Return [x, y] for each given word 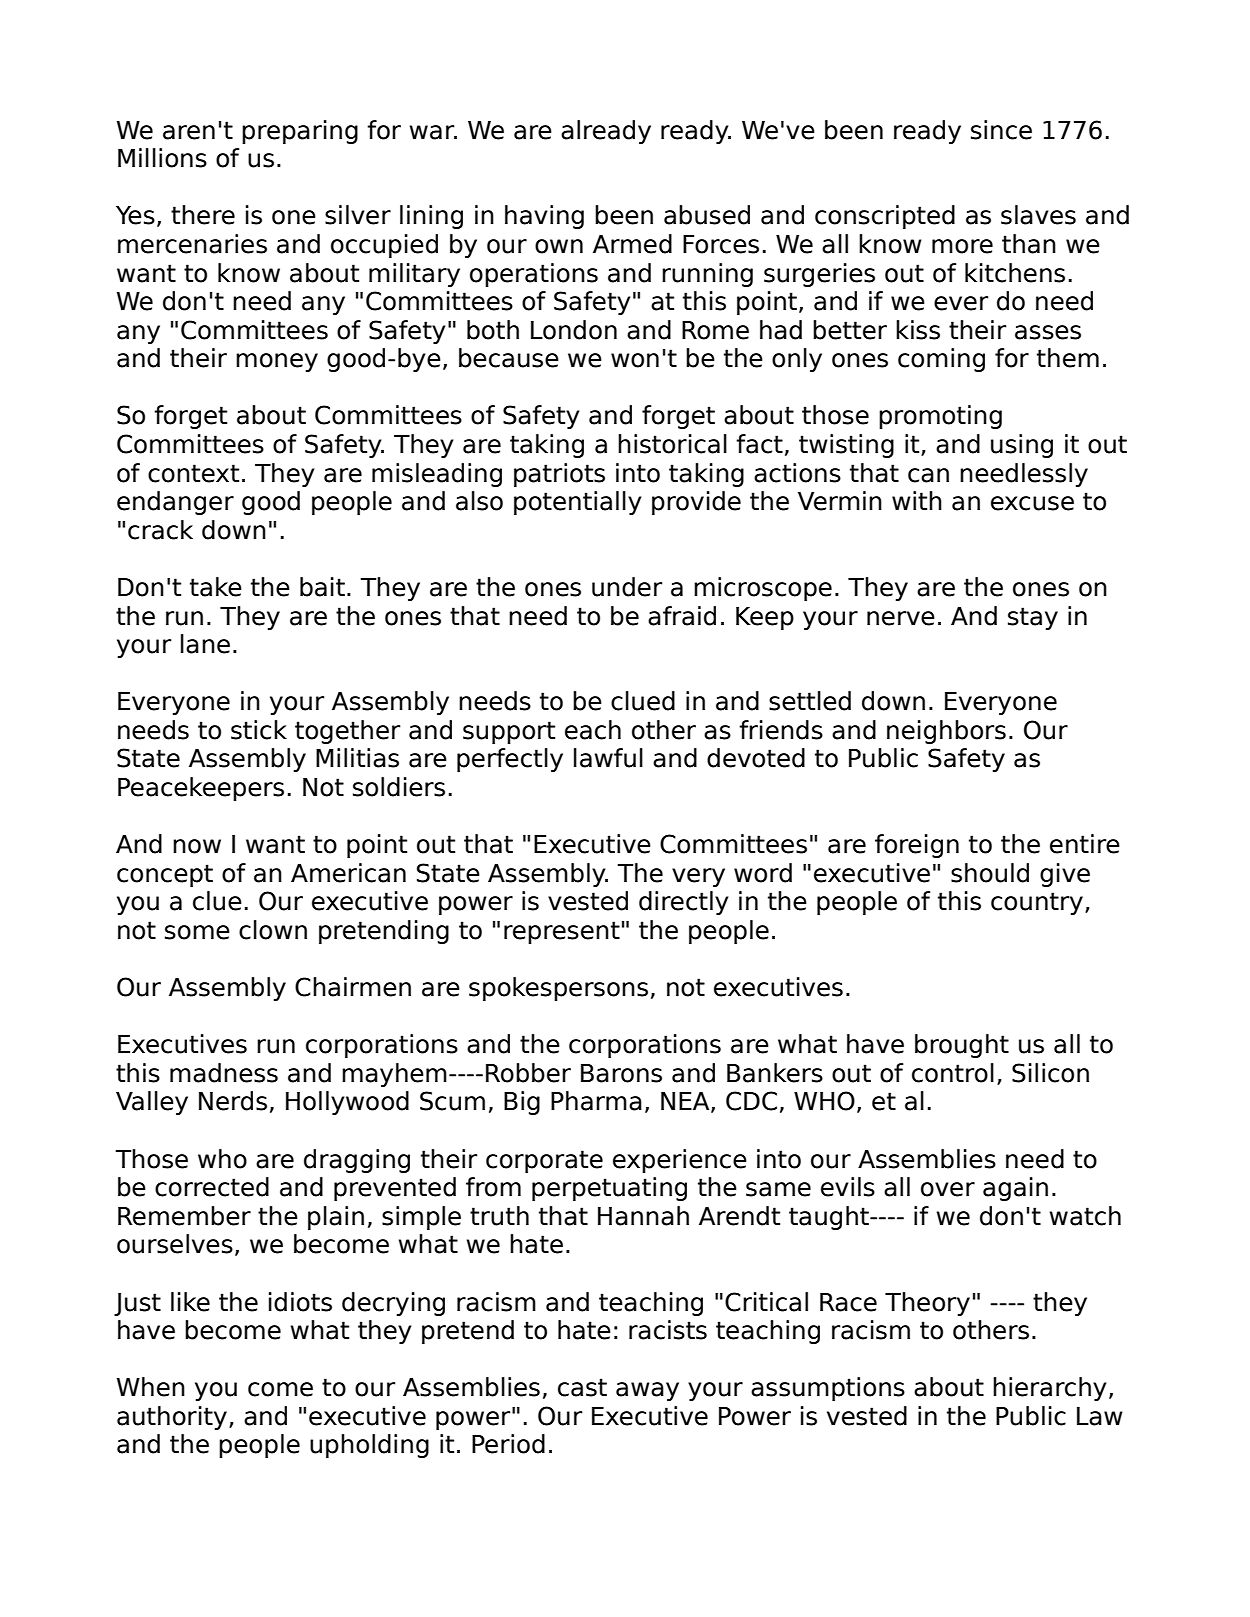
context [193, 473]
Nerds [233, 1101]
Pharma [596, 1101]
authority [172, 1418]
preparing [300, 132]
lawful [608, 758]
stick [259, 730]
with [917, 500]
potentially [578, 503]
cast [582, 1387]
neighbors [946, 732]
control [953, 1073]
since [1001, 130]
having [544, 217]
